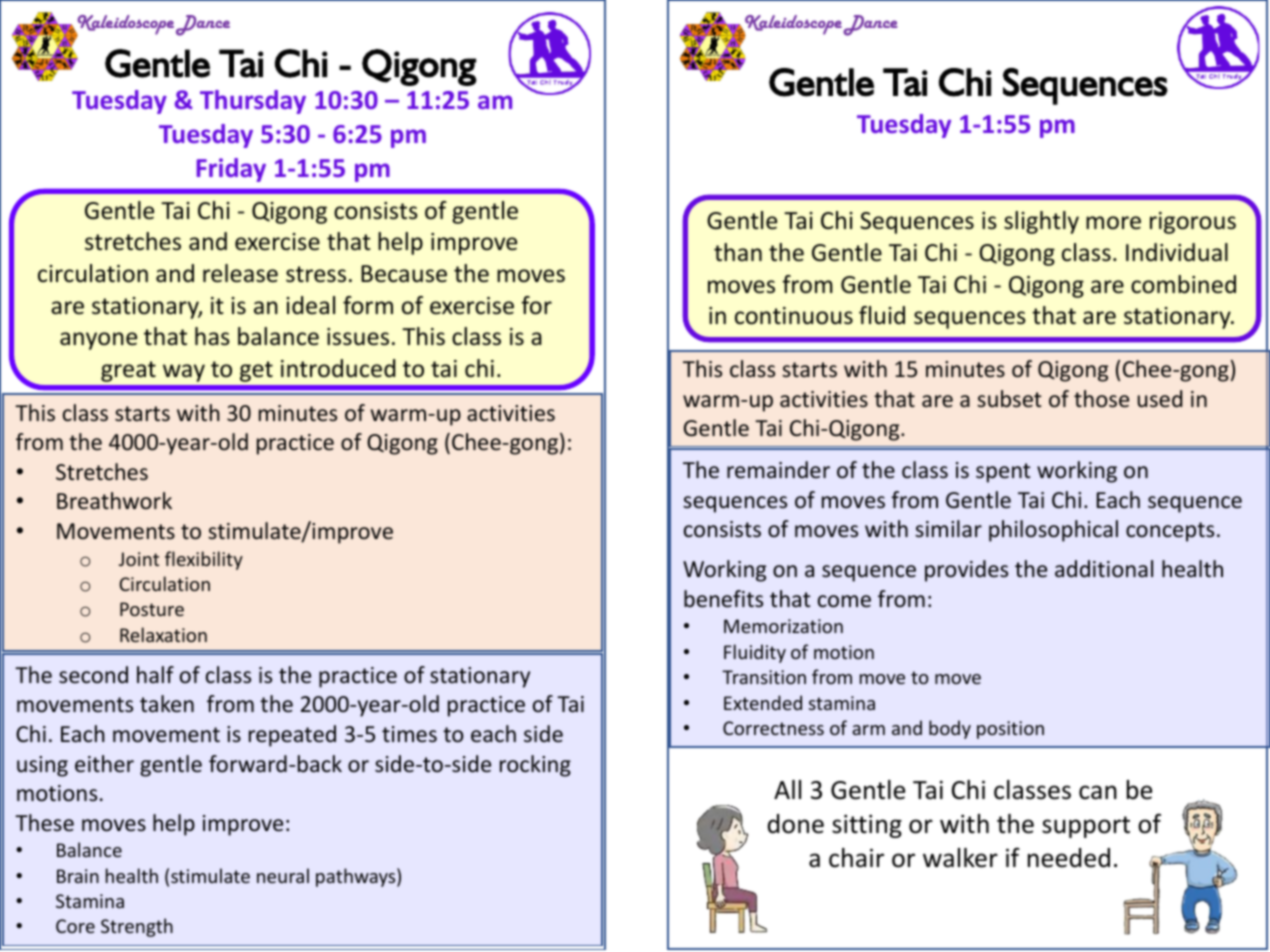  Describe the element at coordinates (535, 766) in the document. I see `rocking` at that location.
